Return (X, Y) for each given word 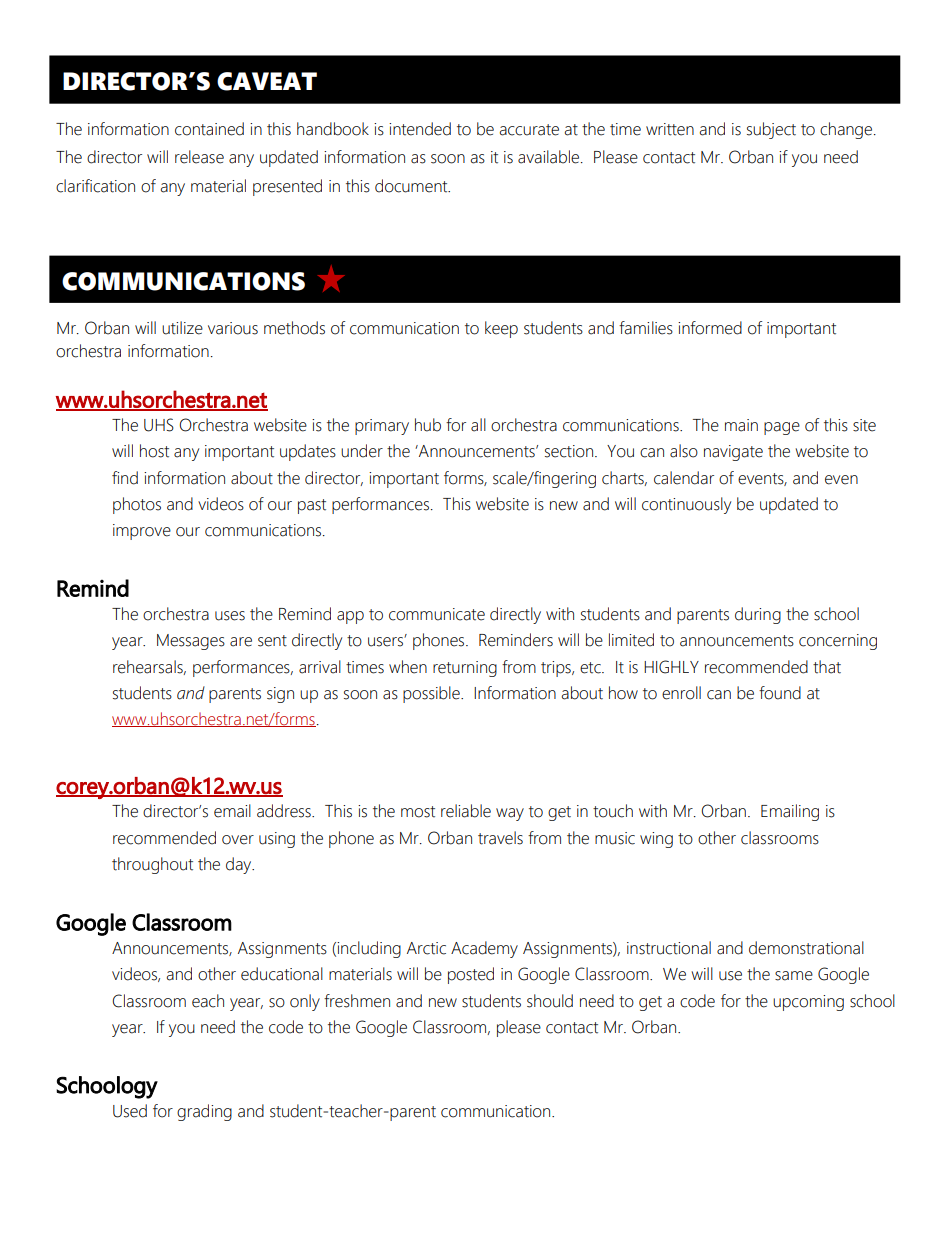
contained (209, 129)
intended (420, 129)
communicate (437, 614)
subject (771, 130)
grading (204, 1112)
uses (230, 616)
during (758, 615)
